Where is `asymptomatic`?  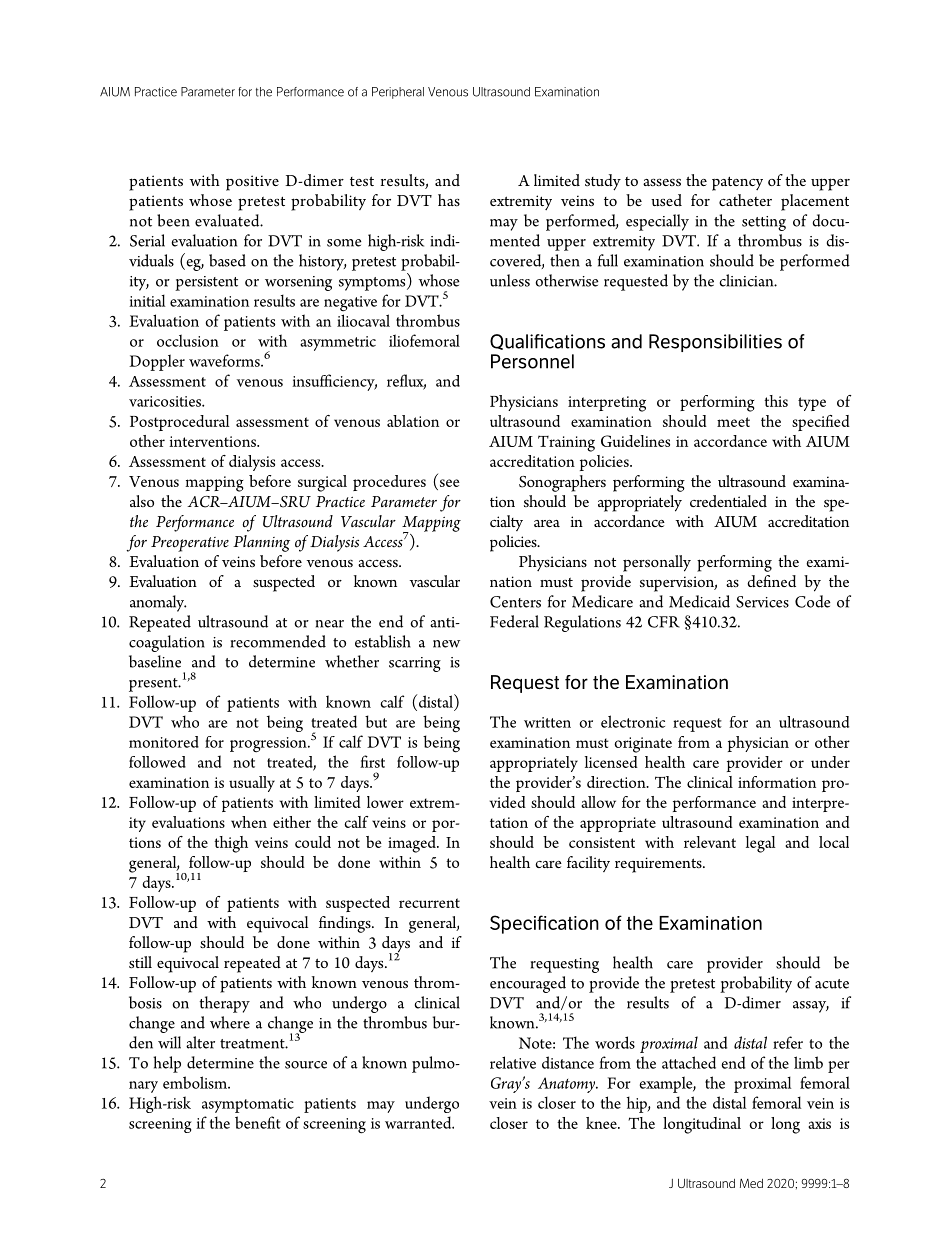 asymptomatic is located at coordinates (248, 1105).
